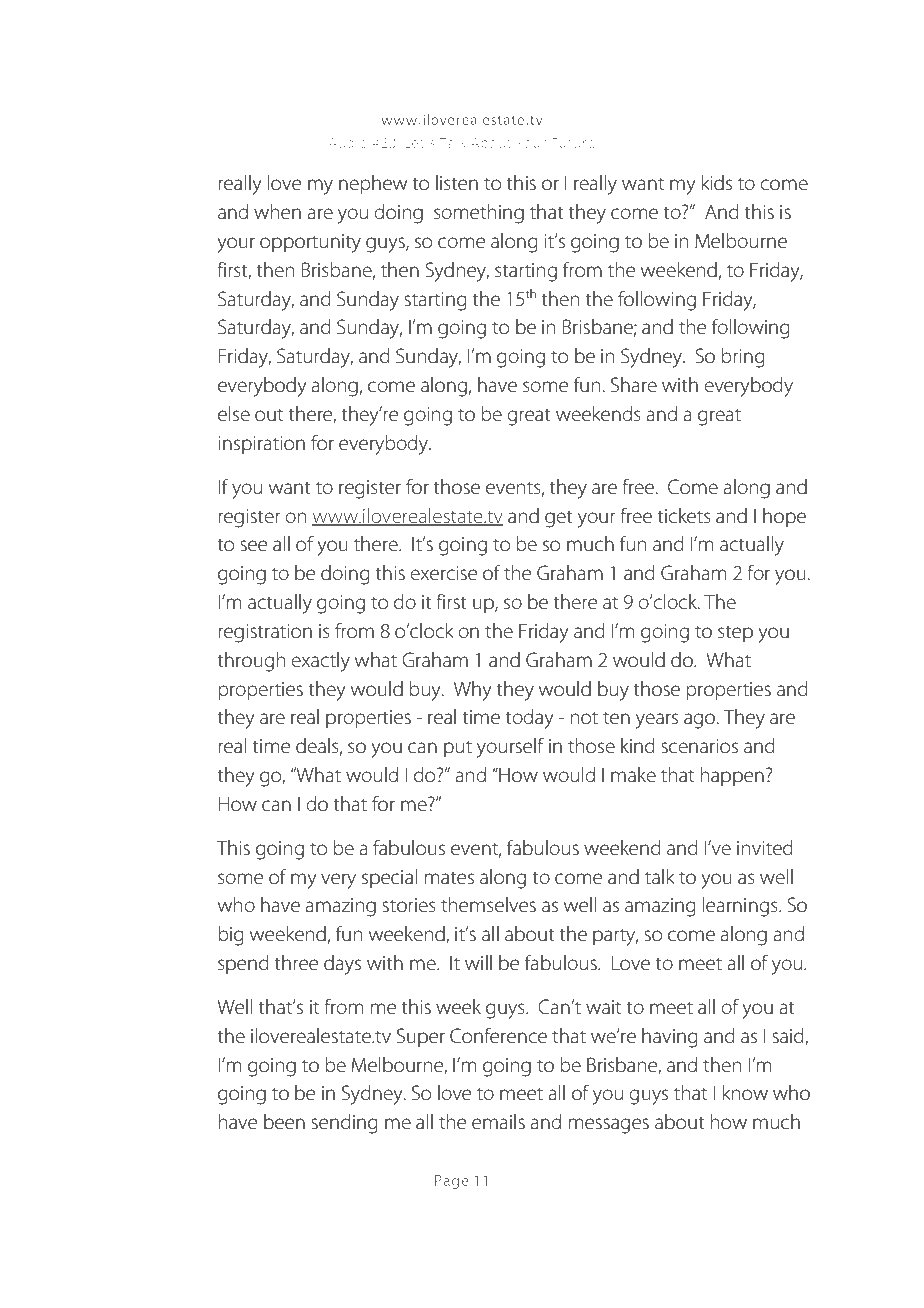 The height and width of the document is (1308, 924). What do you see at coordinates (488, 905) in the document?
I see `themselves` at bounding box center [488, 905].
